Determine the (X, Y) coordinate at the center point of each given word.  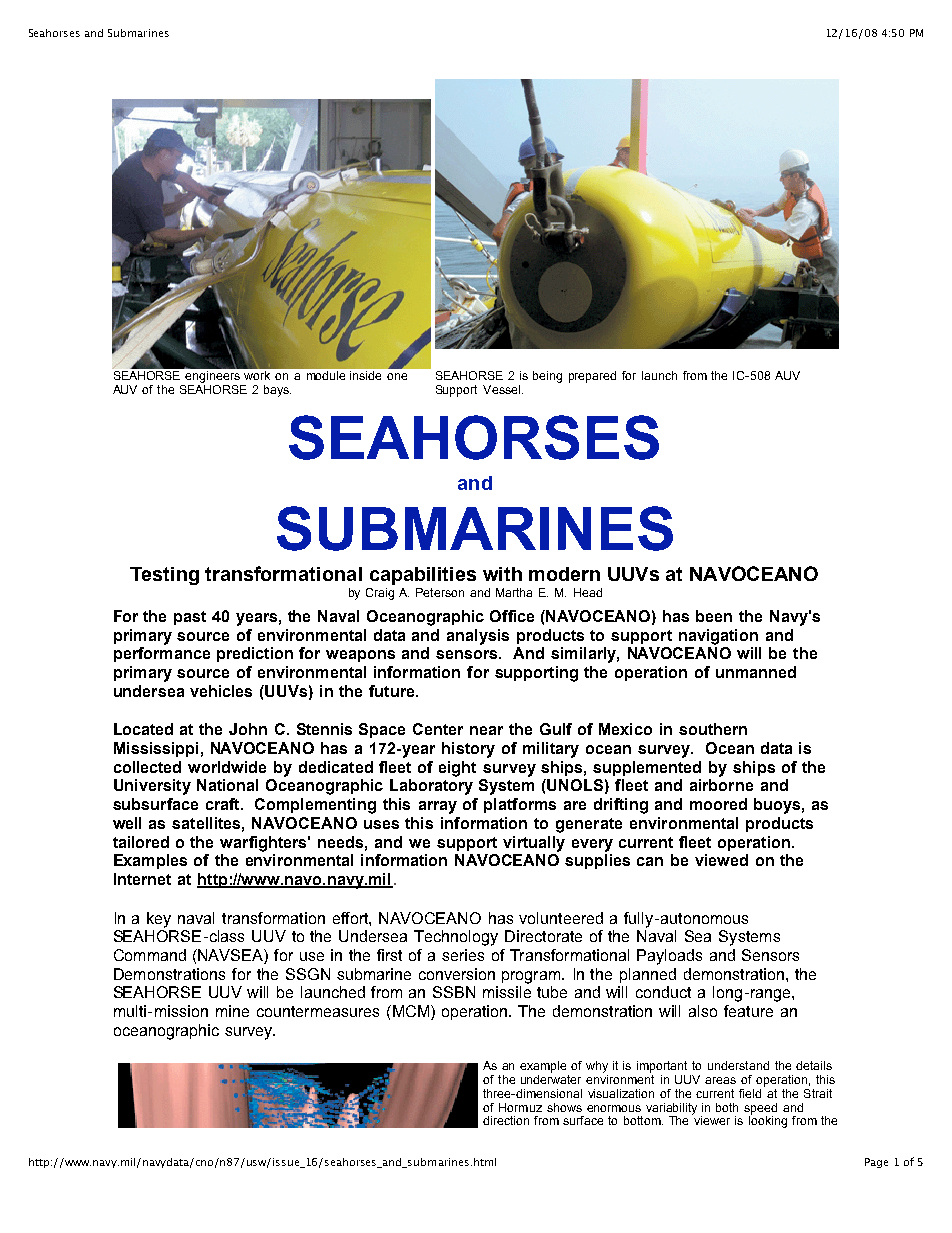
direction (506, 1120)
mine (232, 1011)
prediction (255, 654)
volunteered (561, 918)
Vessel (501, 389)
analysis (478, 637)
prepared (592, 377)
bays (277, 391)
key (159, 920)
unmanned (756, 672)
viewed (721, 860)
